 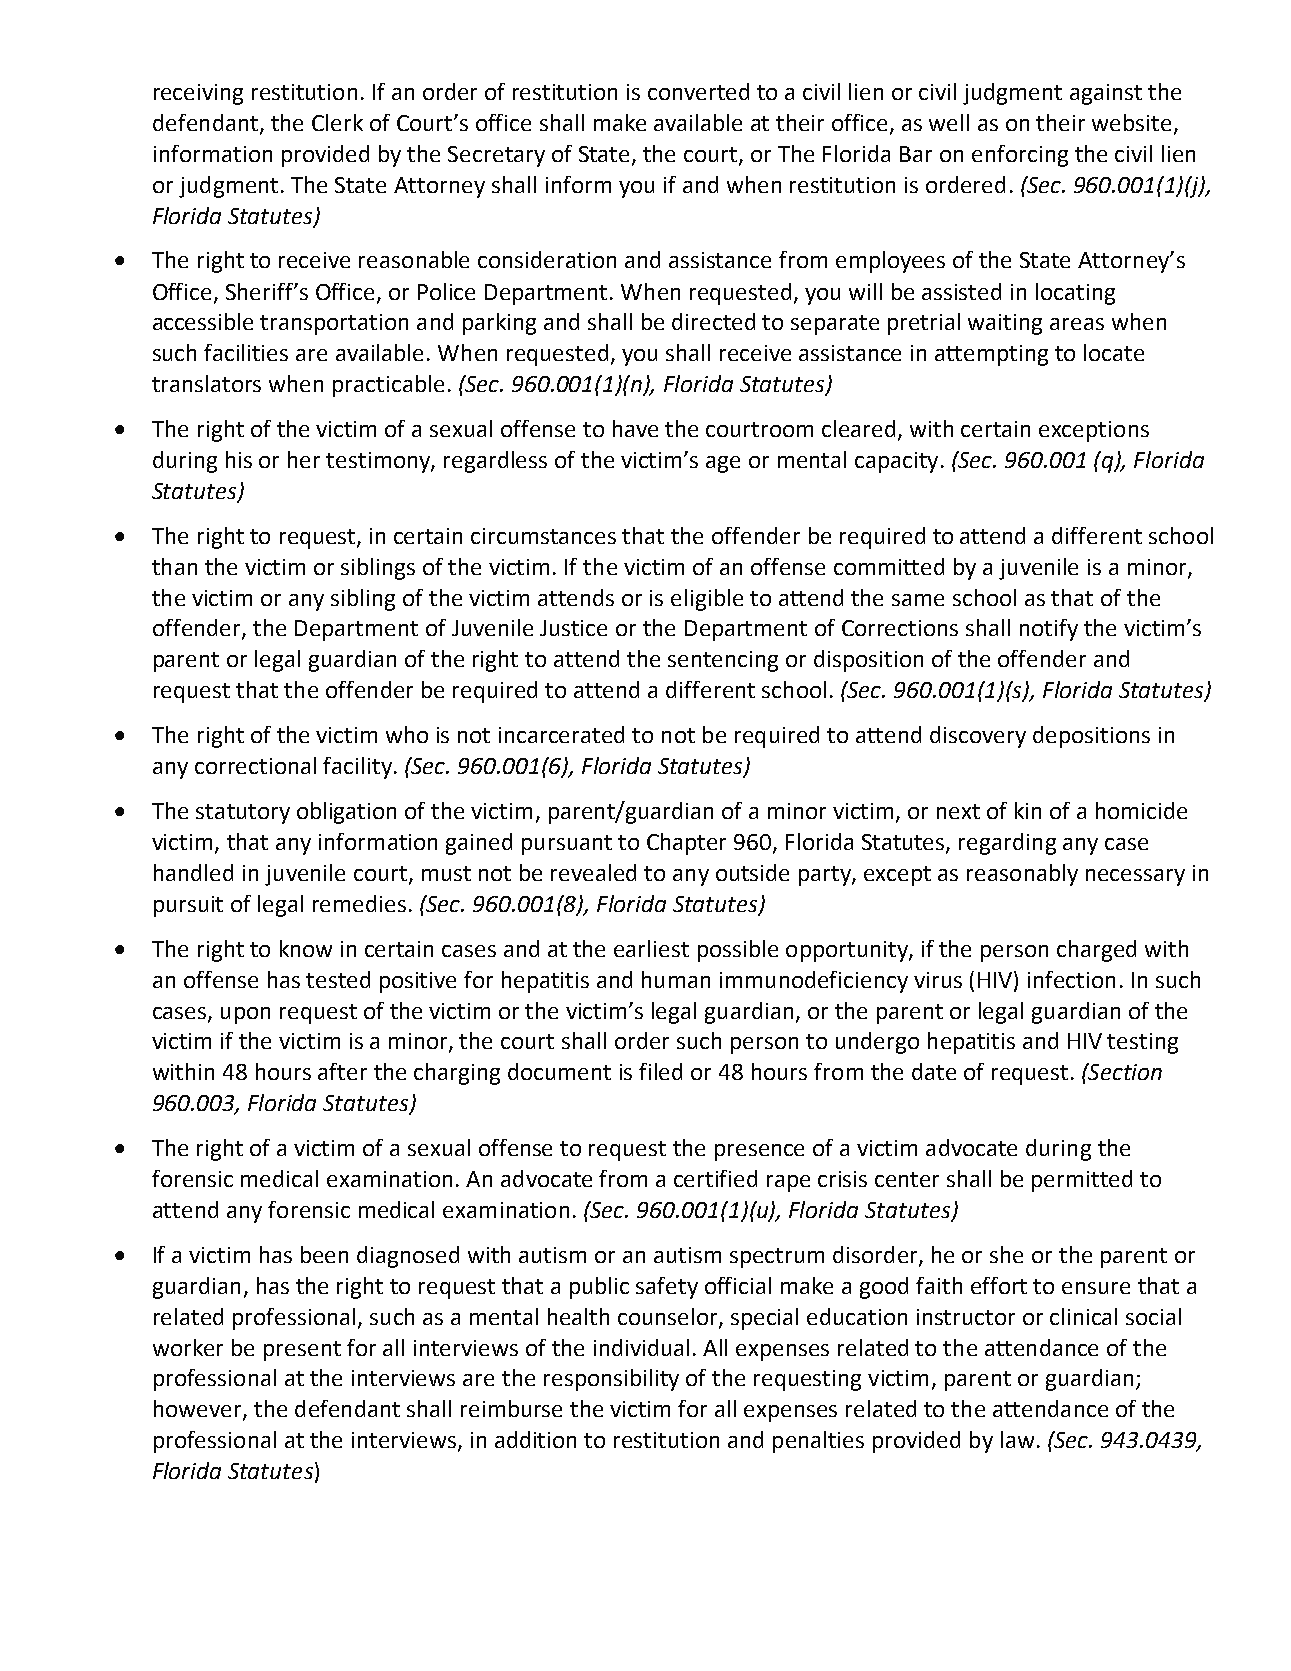 What do you see at coordinates (698, 91) in the page?
I see `converted` at bounding box center [698, 91].
